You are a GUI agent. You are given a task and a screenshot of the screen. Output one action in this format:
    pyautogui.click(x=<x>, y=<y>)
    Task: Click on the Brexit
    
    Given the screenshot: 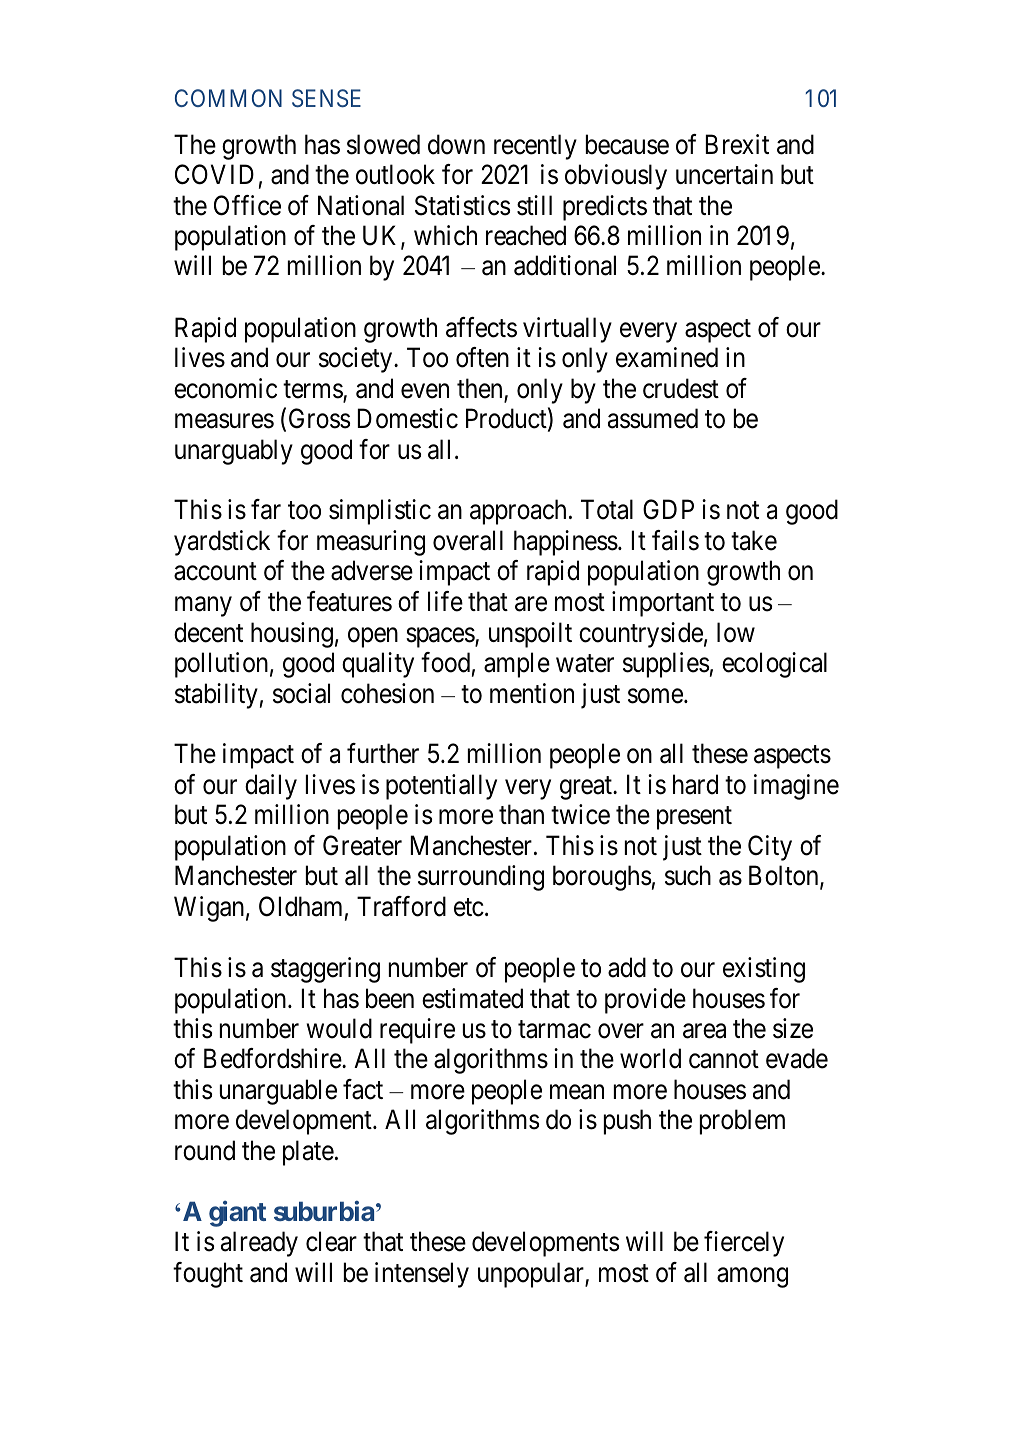 What is the action you would take?
    pyautogui.click(x=737, y=144)
